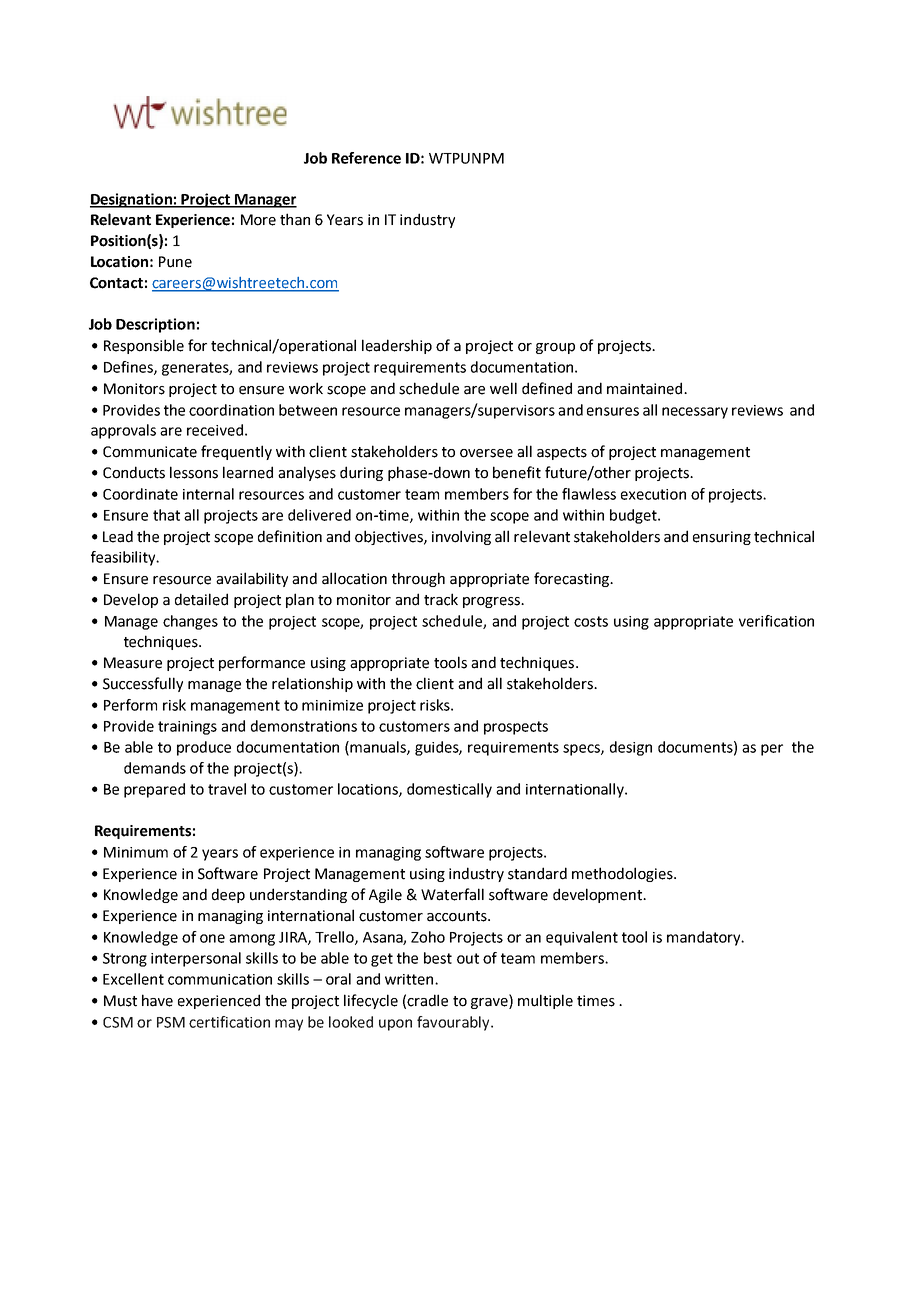 Image resolution: width=901 pixels, height=1316 pixels. Describe the element at coordinates (194, 472) in the screenshot. I see `lessons` at that location.
